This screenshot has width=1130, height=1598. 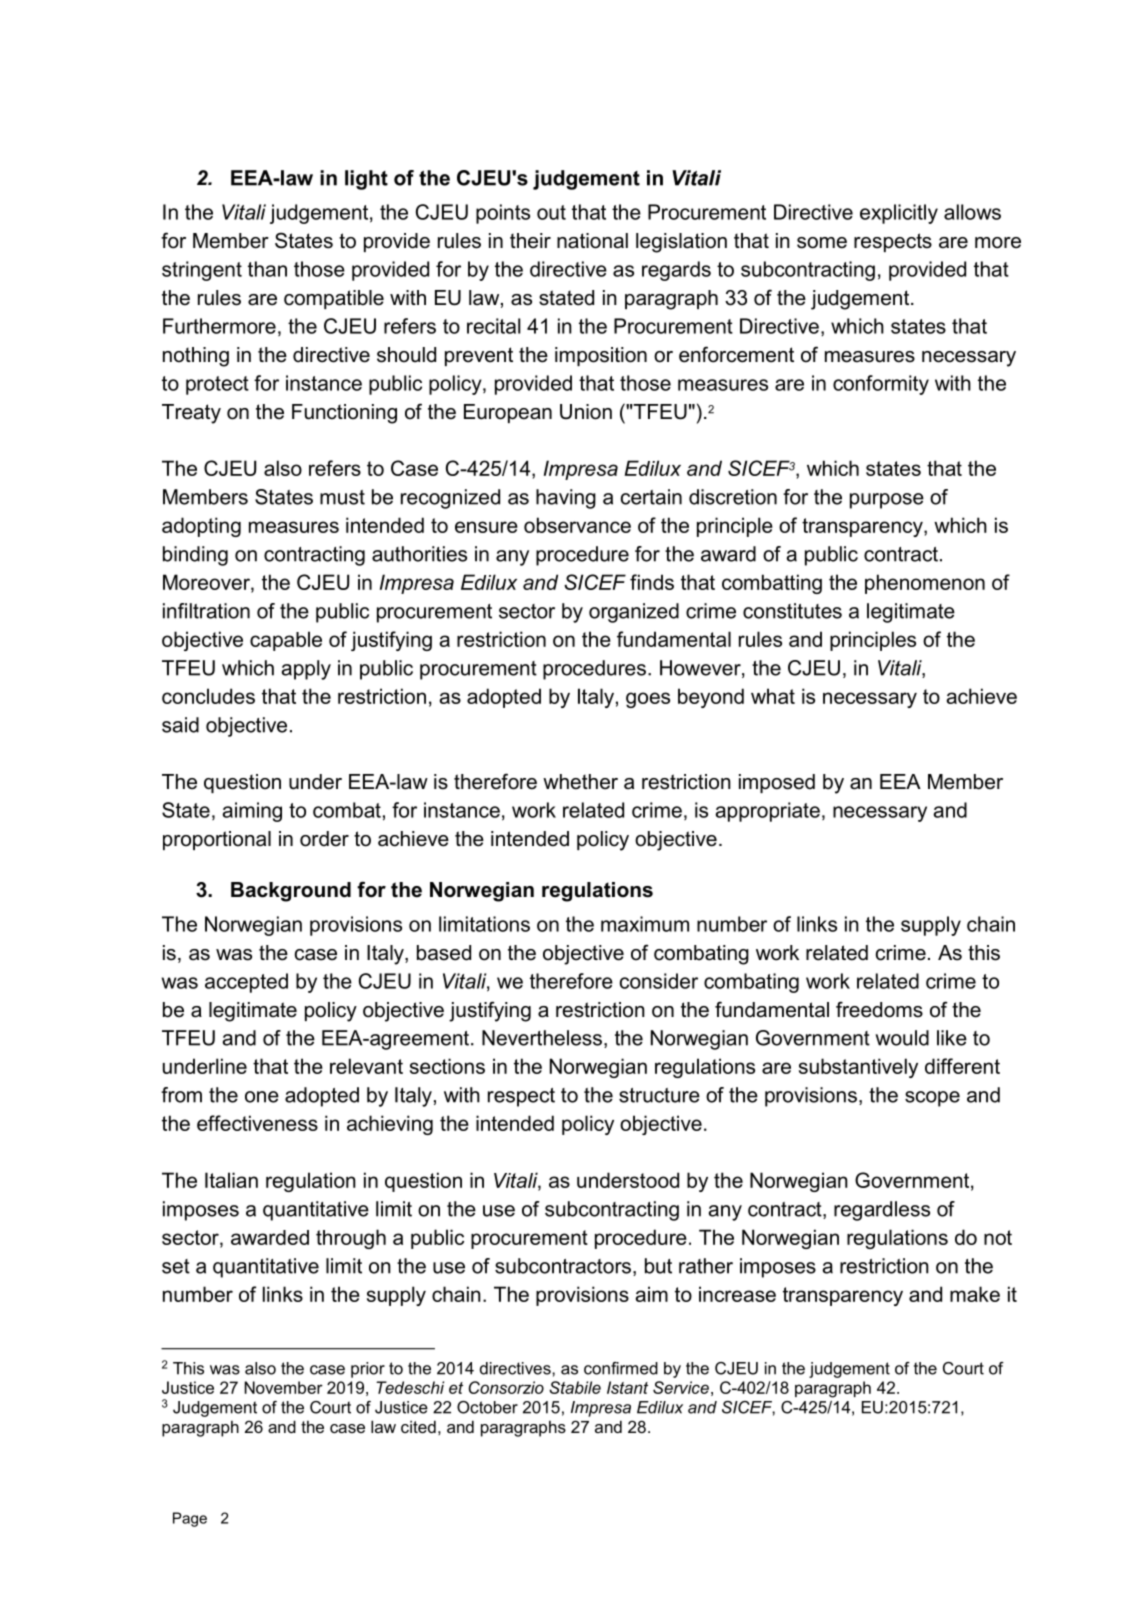 I want to click on Page, so click(x=190, y=1519).
